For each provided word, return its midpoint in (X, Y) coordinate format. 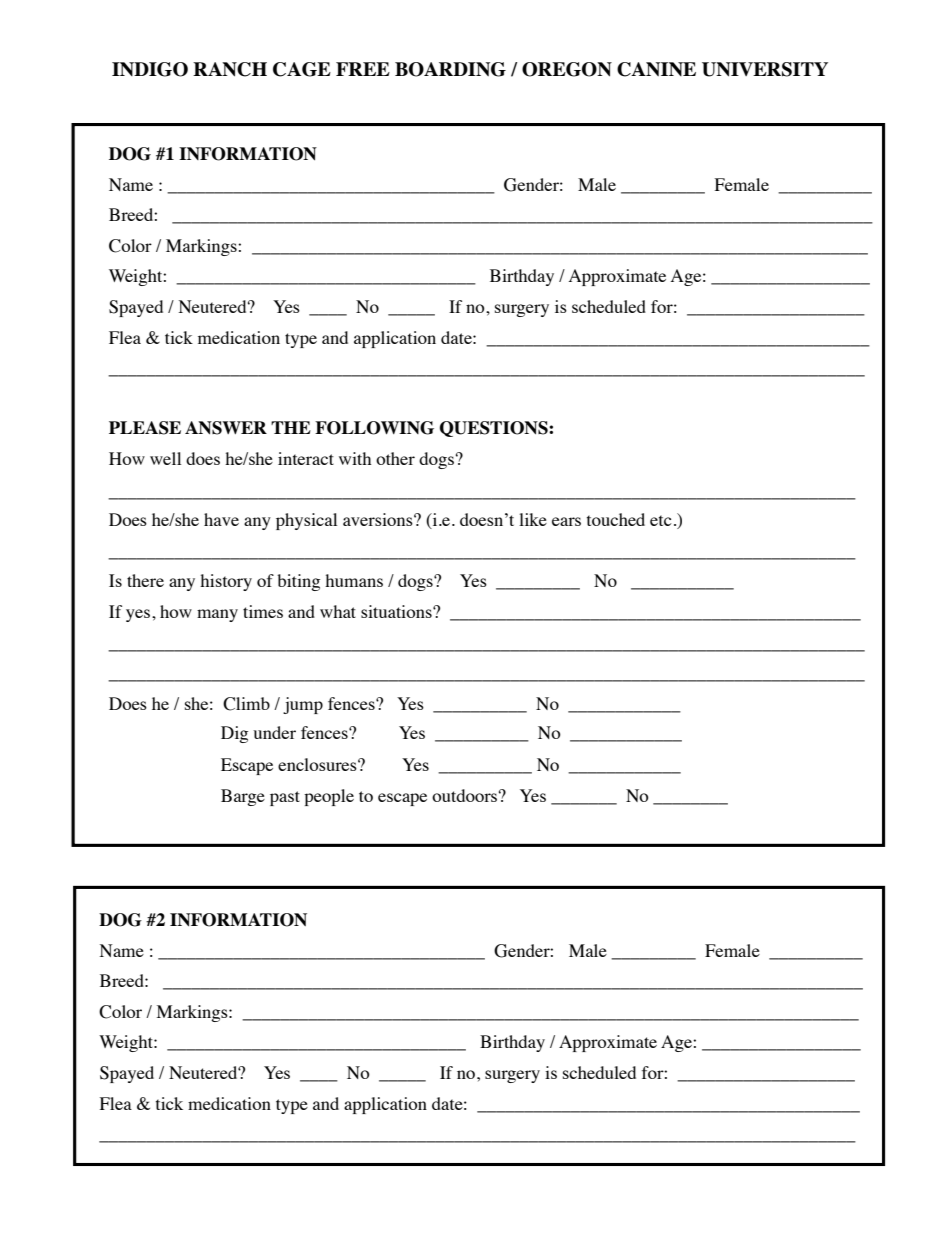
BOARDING (450, 69)
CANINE (656, 69)
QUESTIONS (495, 429)
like (533, 519)
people (329, 797)
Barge (243, 797)
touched (616, 519)
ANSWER (226, 428)
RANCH (230, 69)
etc (661, 520)
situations (397, 611)
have (221, 519)
